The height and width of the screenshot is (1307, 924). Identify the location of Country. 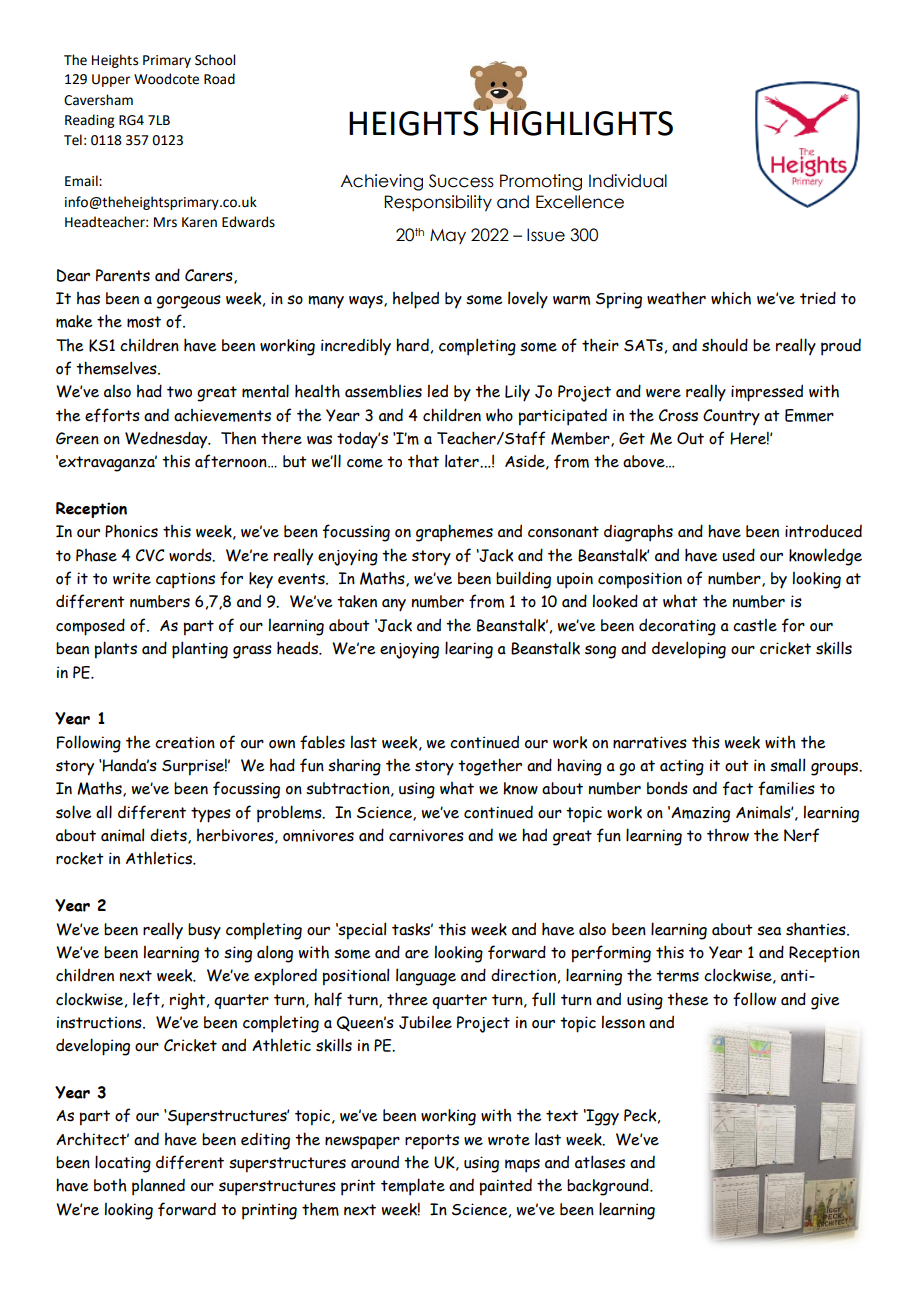
(731, 417).
